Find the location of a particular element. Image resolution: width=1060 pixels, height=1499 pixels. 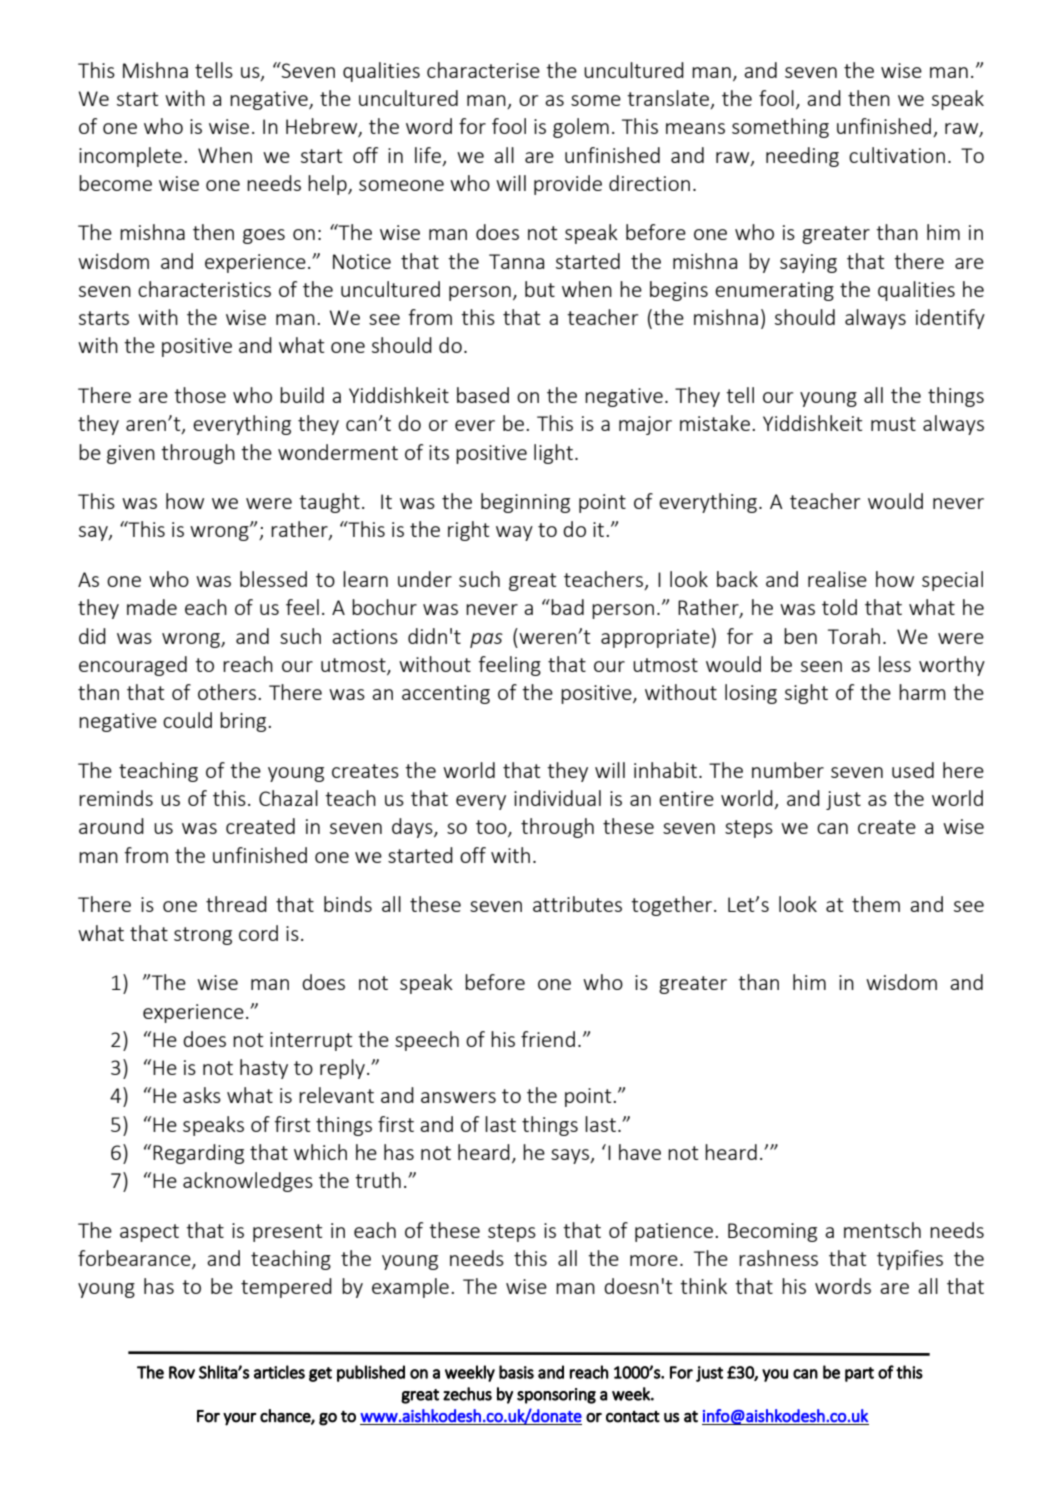

could is located at coordinates (187, 720).
